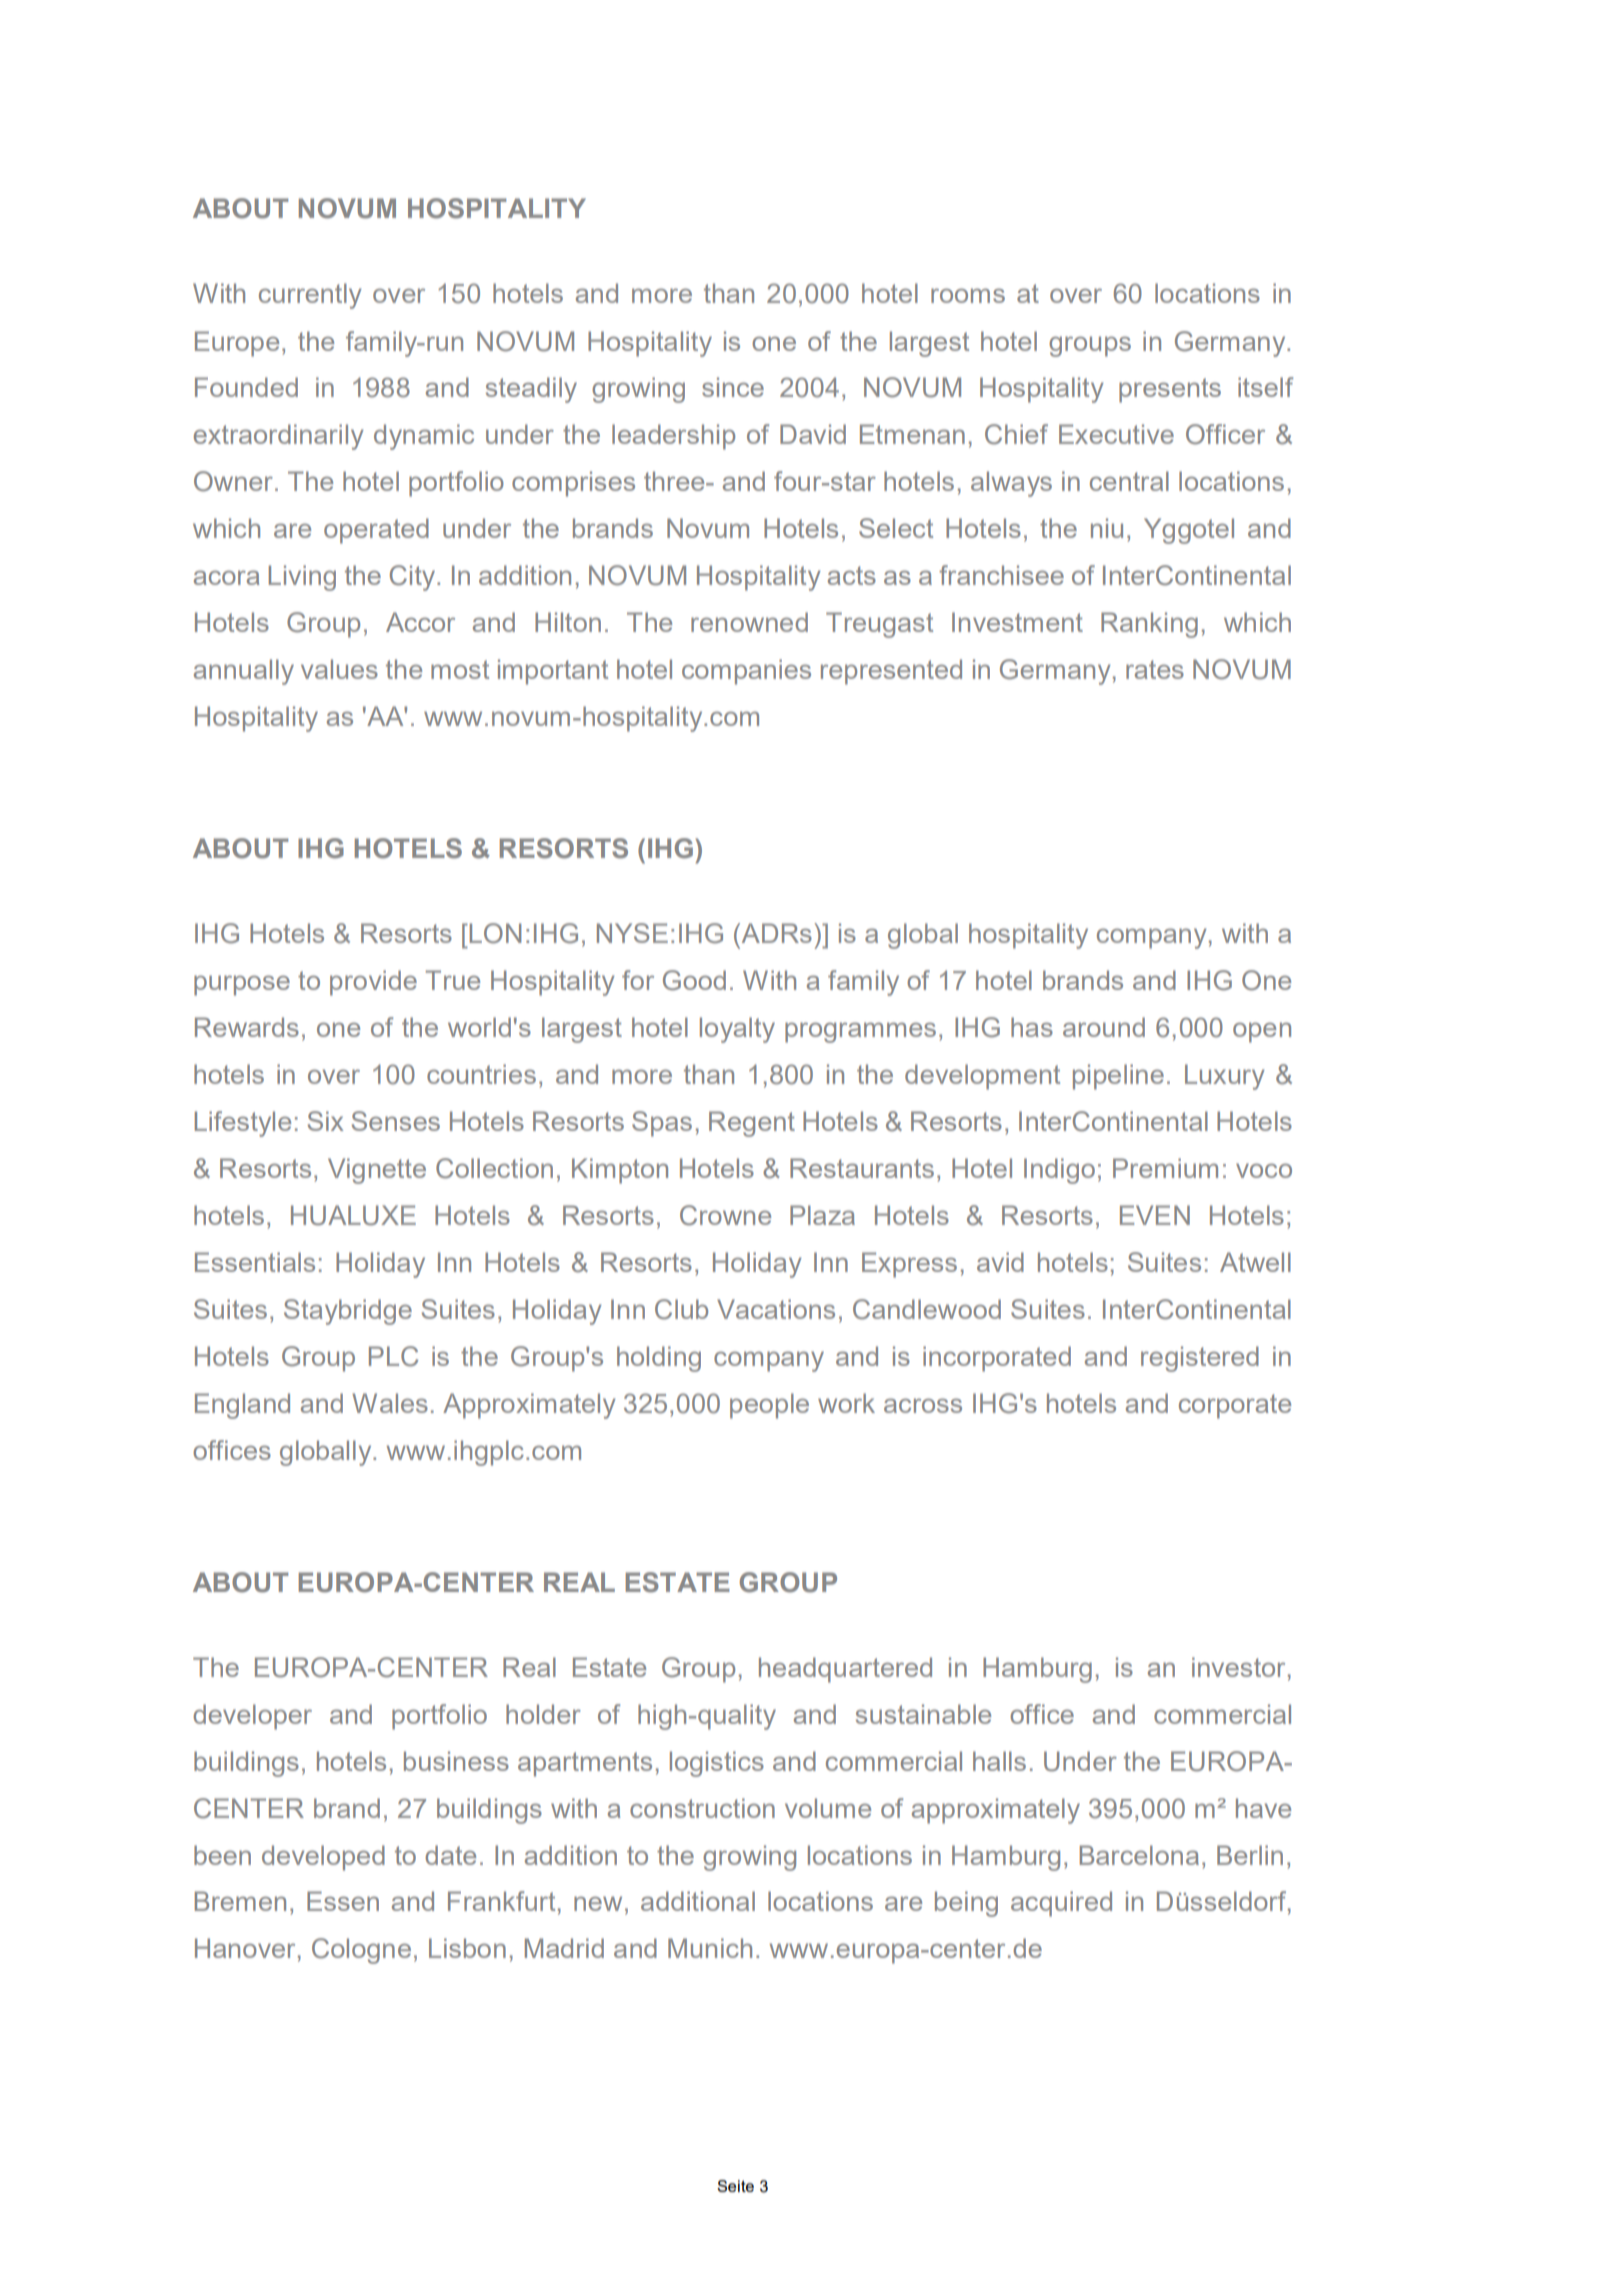  Describe the element at coordinates (1170, 390) in the page. I see `presents` at that location.
